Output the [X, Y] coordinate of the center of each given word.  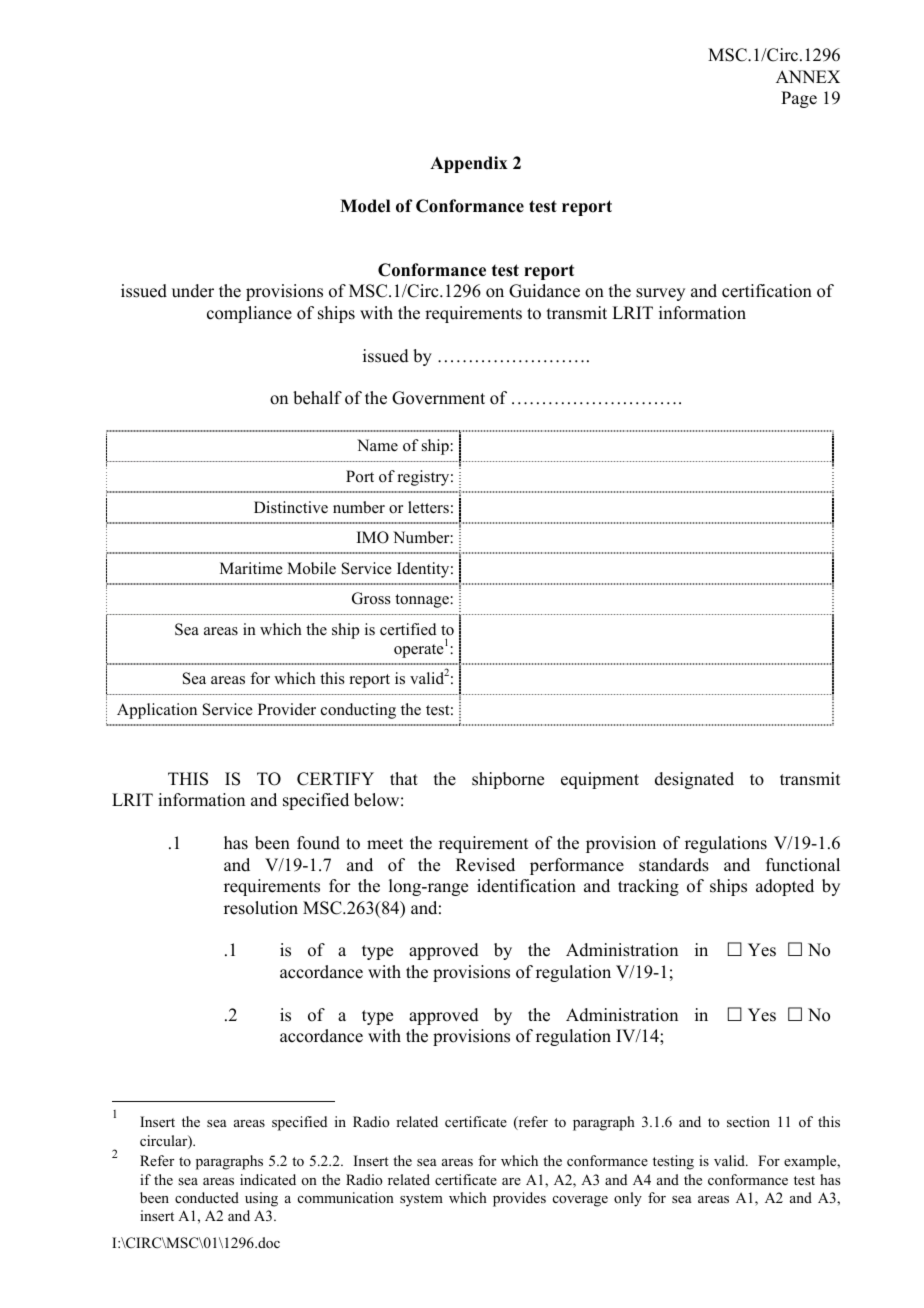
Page [799, 99]
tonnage [423, 601]
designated [694, 780]
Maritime [251, 568]
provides [519, 1199]
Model [365, 206]
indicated [268, 1179]
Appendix [469, 164]
